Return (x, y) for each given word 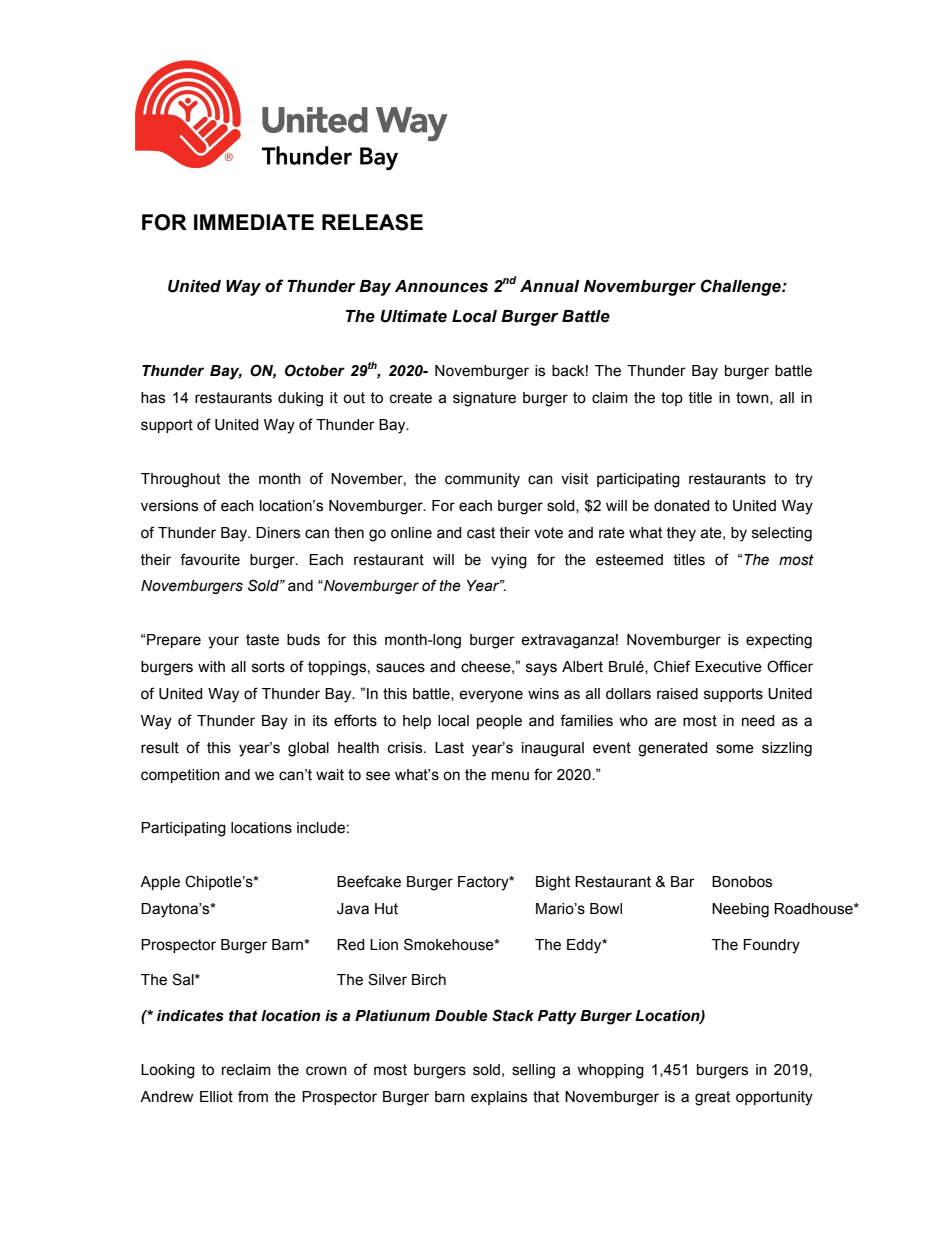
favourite (210, 559)
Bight (553, 883)
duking (300, 399)
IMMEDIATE (254, 222)
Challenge (742, 287)
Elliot (216, 1097)
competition (180, 776)
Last (449, 748)
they (681, 534)
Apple (160, 883)
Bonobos (742, 882)
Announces (441, 286)
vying (509, 561)
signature (484, 399)
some (735, 749)
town (753, 398)
